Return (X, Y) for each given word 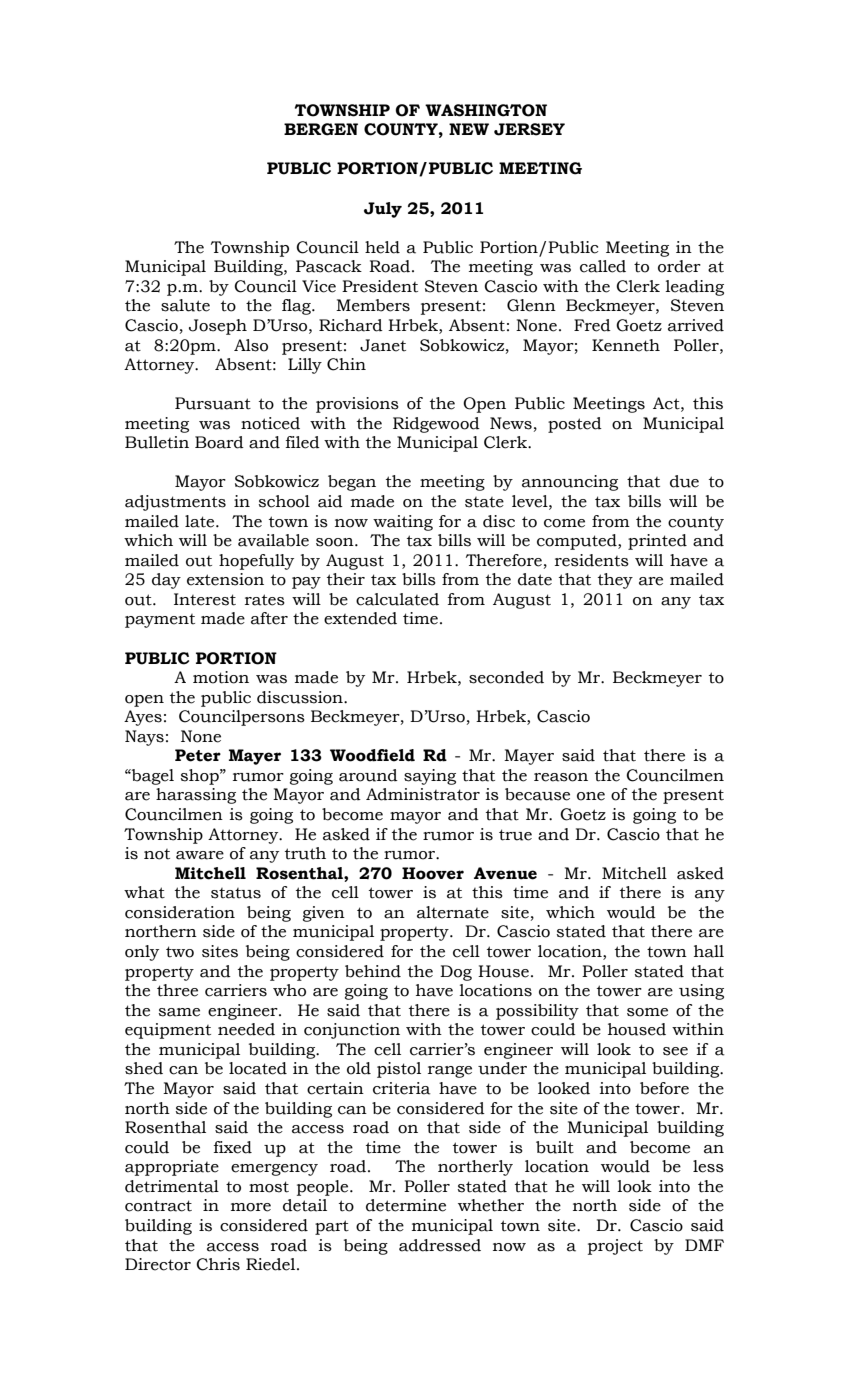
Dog (456, 973)
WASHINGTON (486, 110)
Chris (218, 1264)
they (615, 581)
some (647, 1012)
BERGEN (321, 129)
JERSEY (529, 129)
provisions (357, 405)
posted (575, 425)
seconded (506, 677)
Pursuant (213, 403)
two (180, 952)
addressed (440, 1245)
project (615, 1247)
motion (221, 677)
